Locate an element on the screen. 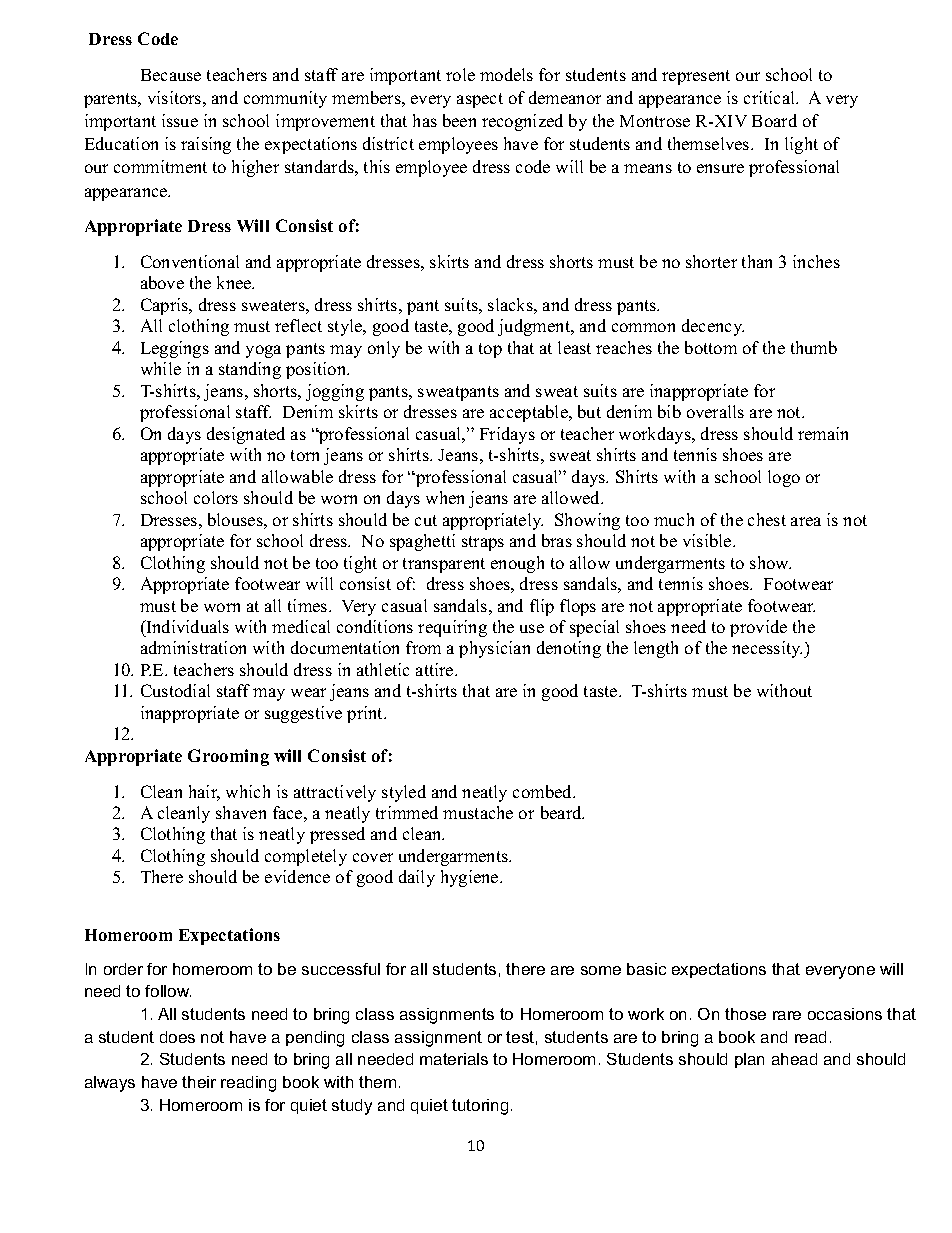  issue is located at coordinates (180, 120).
